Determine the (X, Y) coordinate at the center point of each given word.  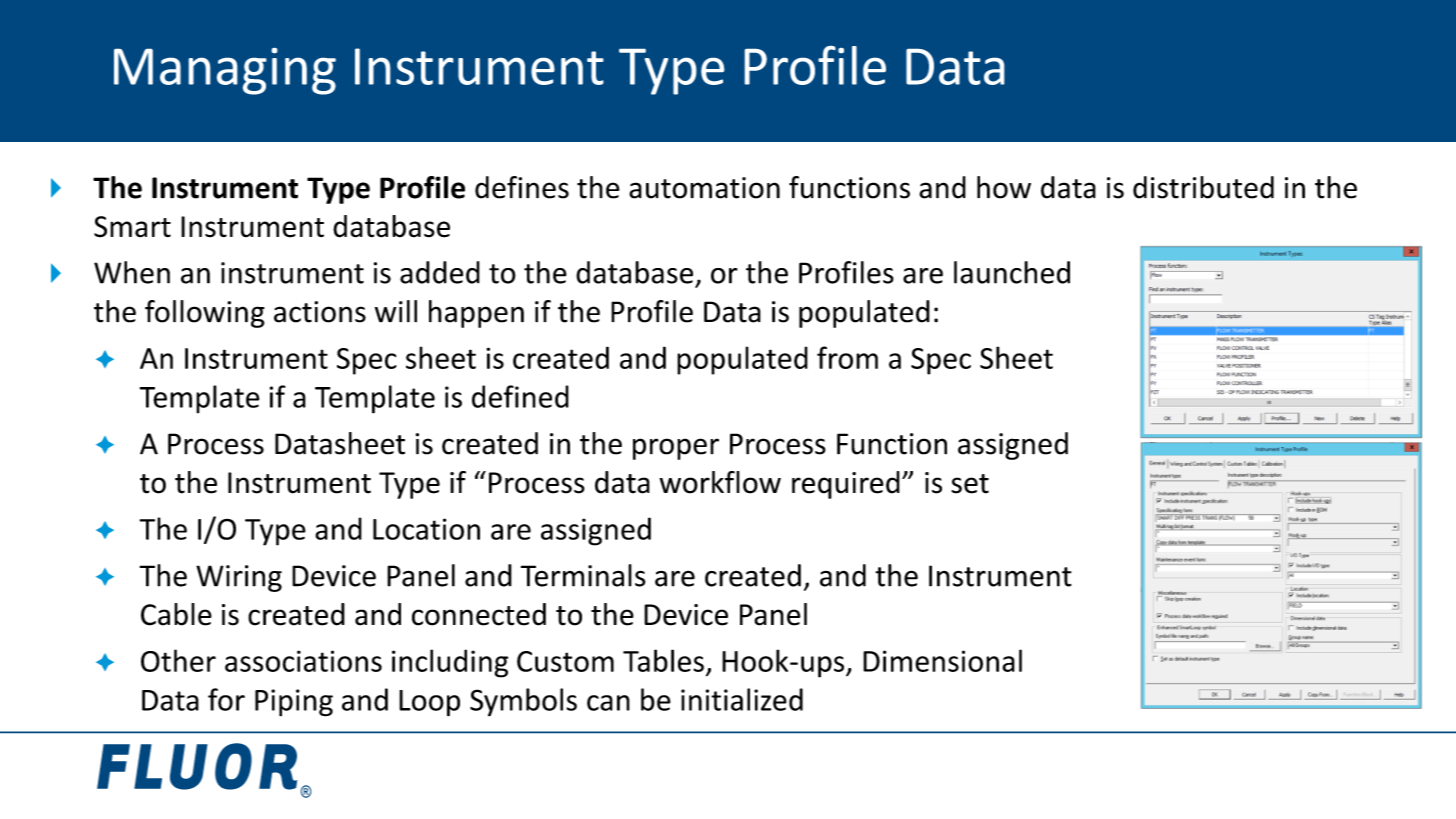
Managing (225, 71)
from (847, 357)
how (1004, 187)
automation (704, 188)
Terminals (583, 575)
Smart (132, 227)
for (226, 699)
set (970, 484)
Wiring (239, 578)
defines (522, 187)
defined (520, 396)
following (205, 314)
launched (1012, 272)
